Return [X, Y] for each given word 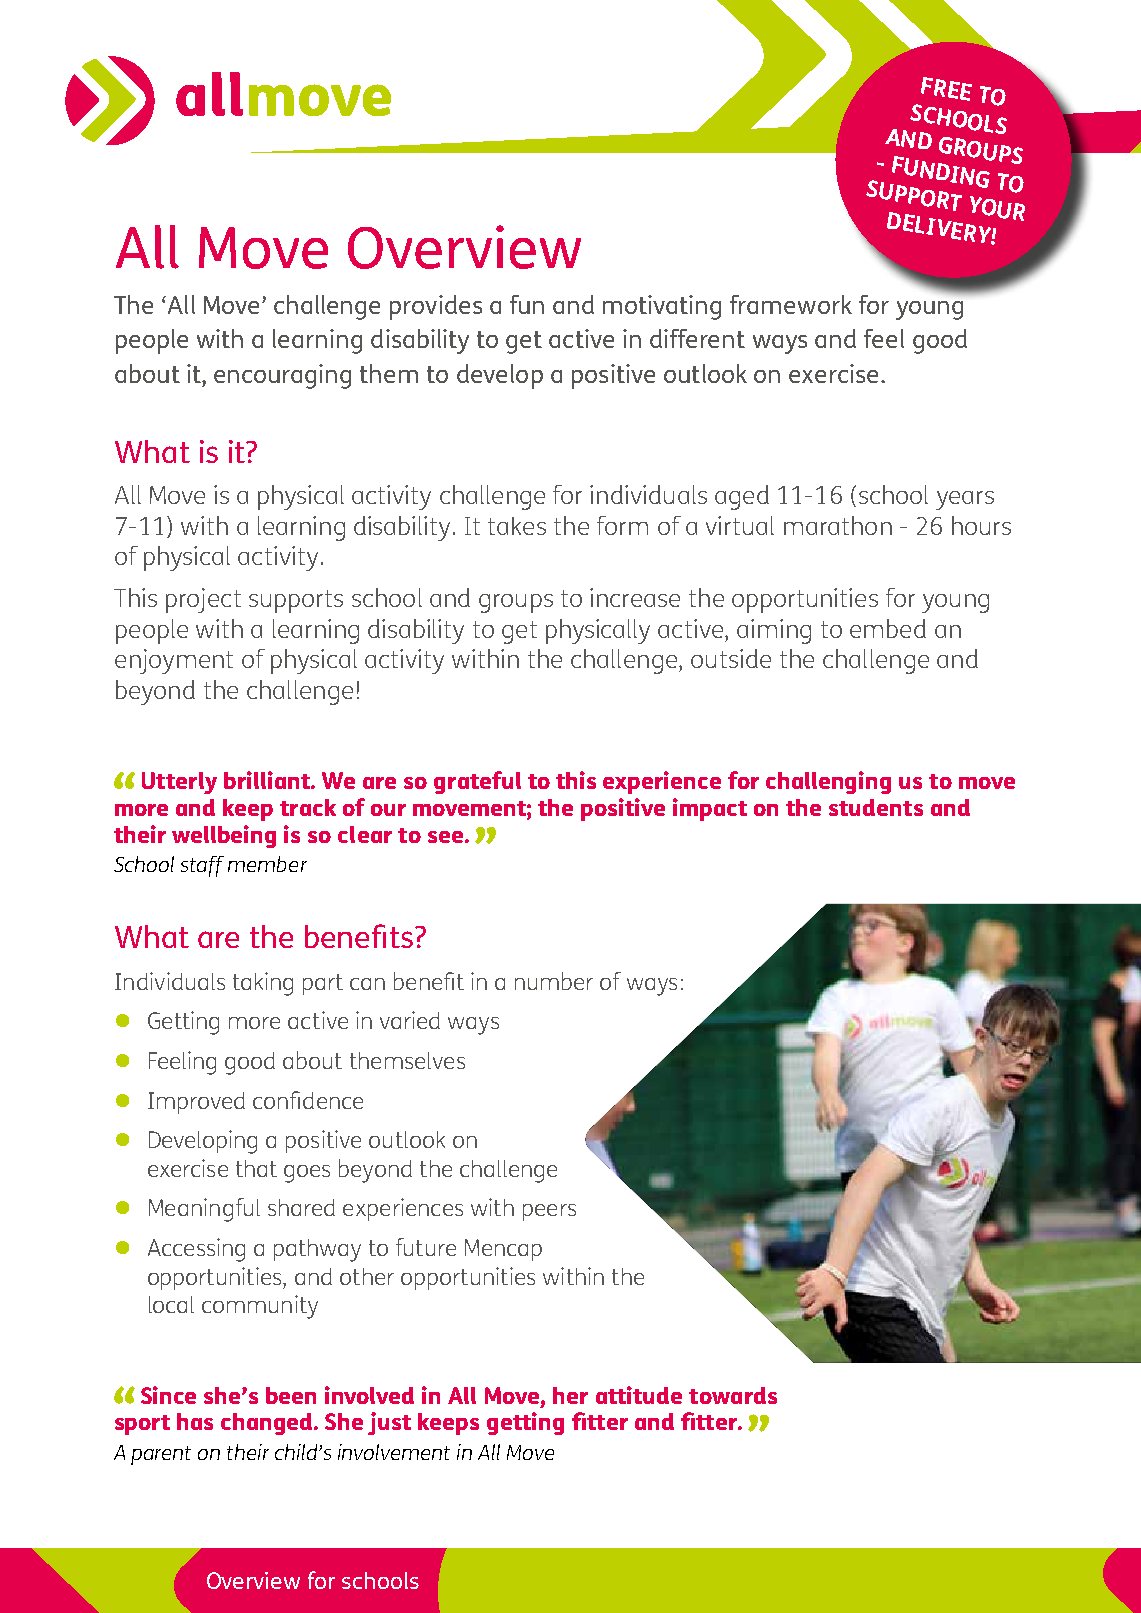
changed [268, 1424]
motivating [662, 307]
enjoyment [174, 661]
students [876, 807]
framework [791, 304]
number [554, 981]
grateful [477, 782]
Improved [196, 1103]
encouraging [282, 376]
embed [888, 628]
